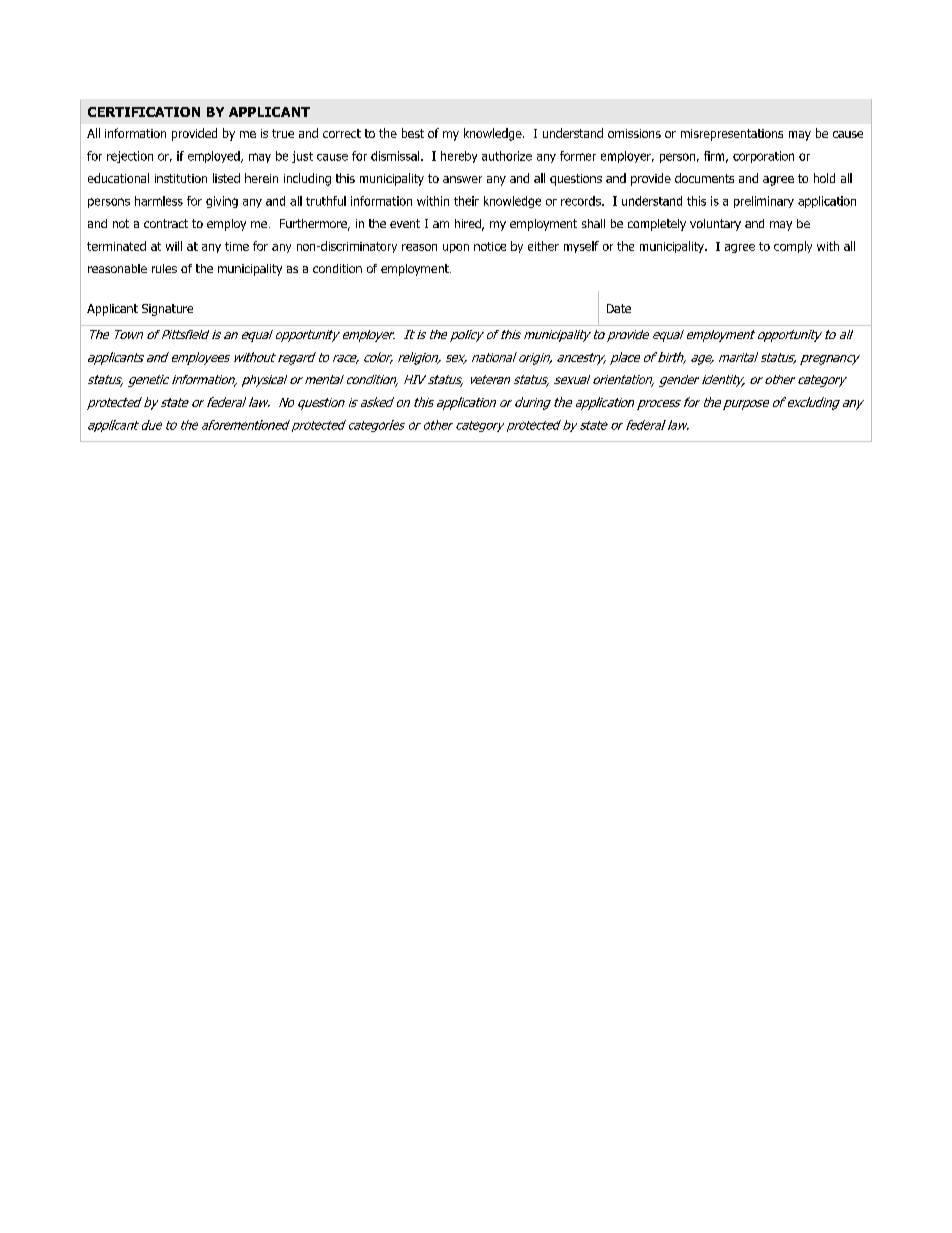 This image has width=952, height=1233. Describe the element at coordinates (413, 133) in the image. I see `best` at that location.
